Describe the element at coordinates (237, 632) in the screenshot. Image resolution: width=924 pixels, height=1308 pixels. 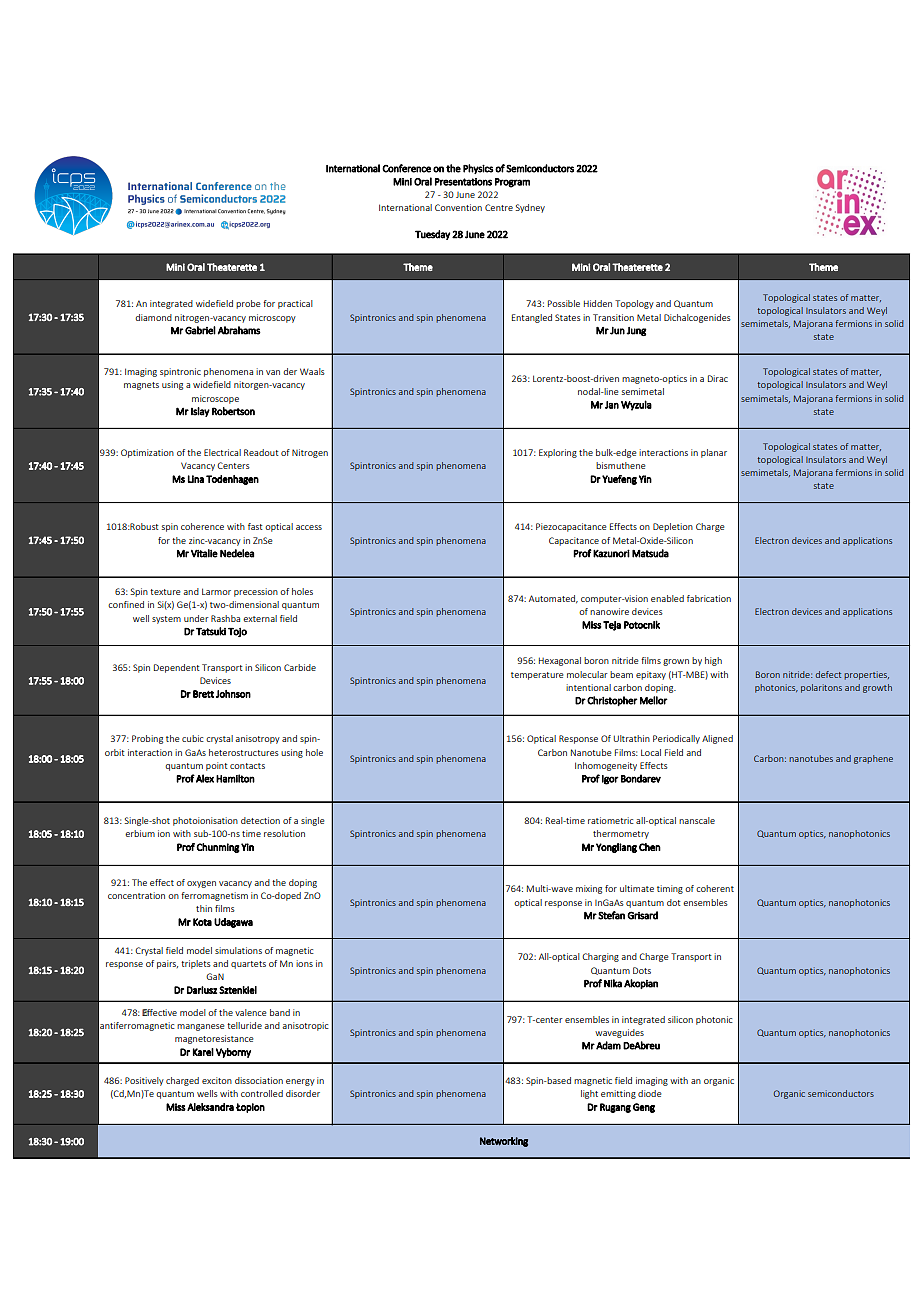
I see `Tojo` at that location.
